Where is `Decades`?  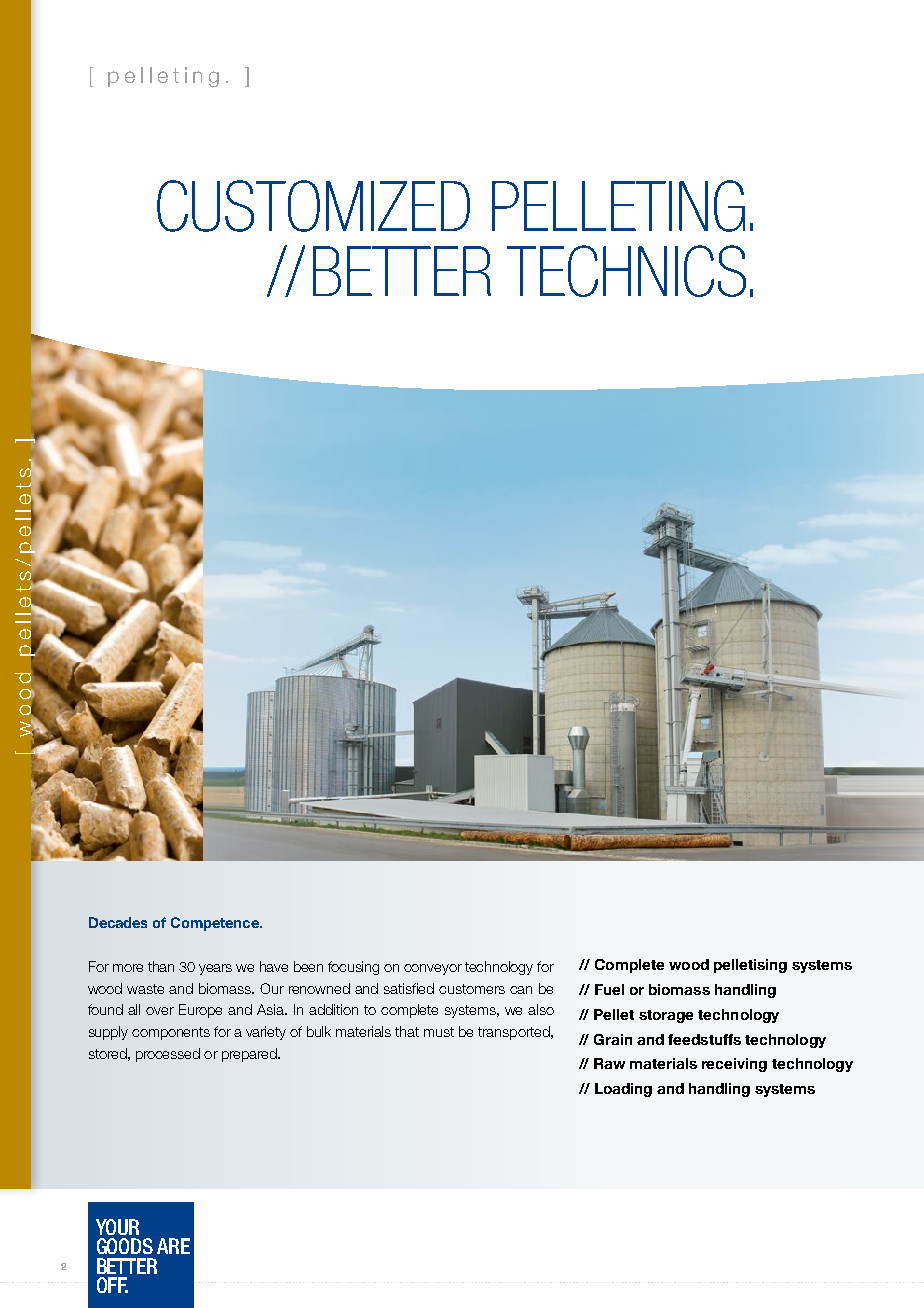 Decades is located at coordinates (118, 922).
